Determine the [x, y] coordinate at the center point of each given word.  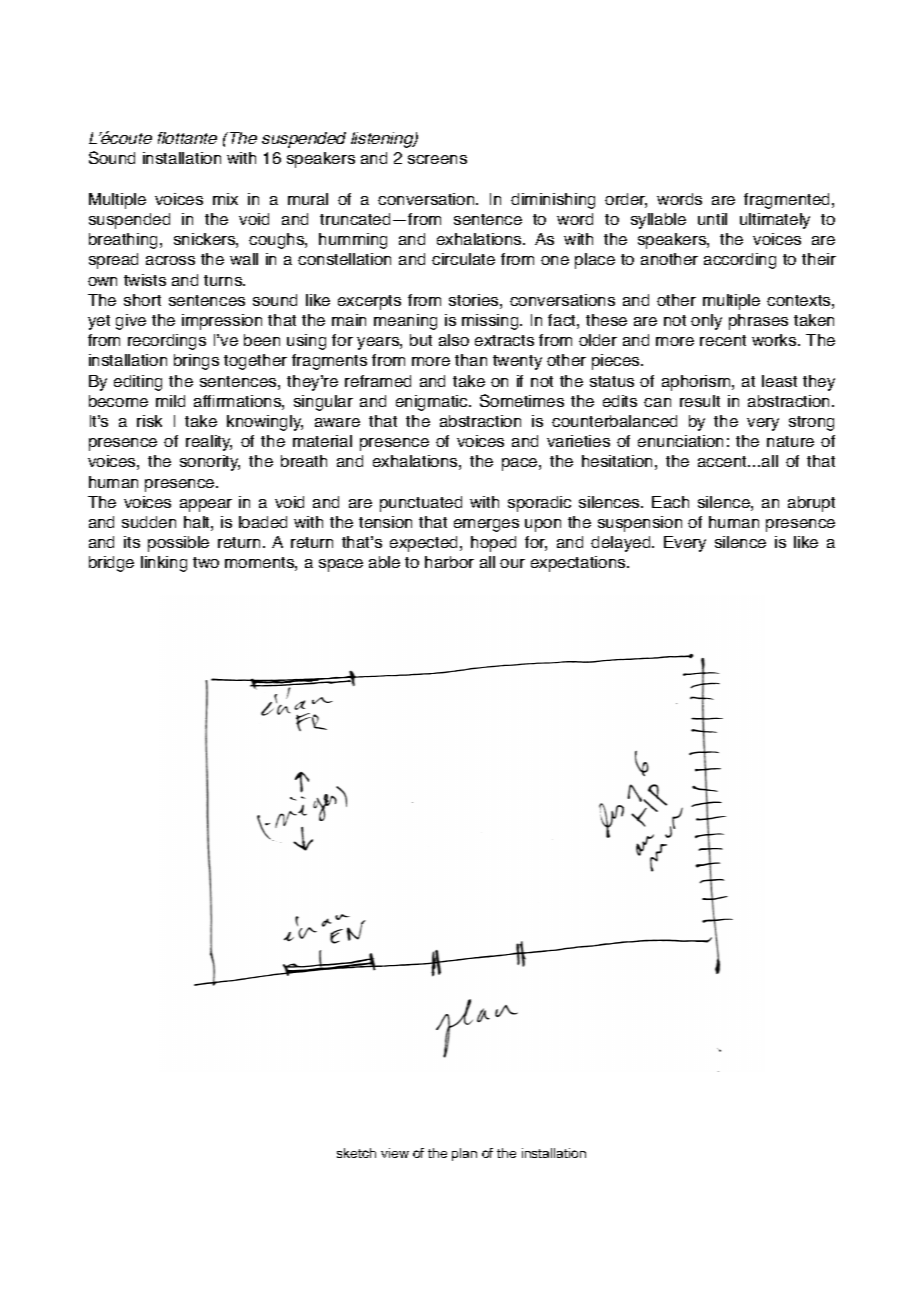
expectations [579, 564]
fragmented [788, 201]
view [395, 1153]
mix [225, 199]
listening [383, 140]
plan [464, 1154]
